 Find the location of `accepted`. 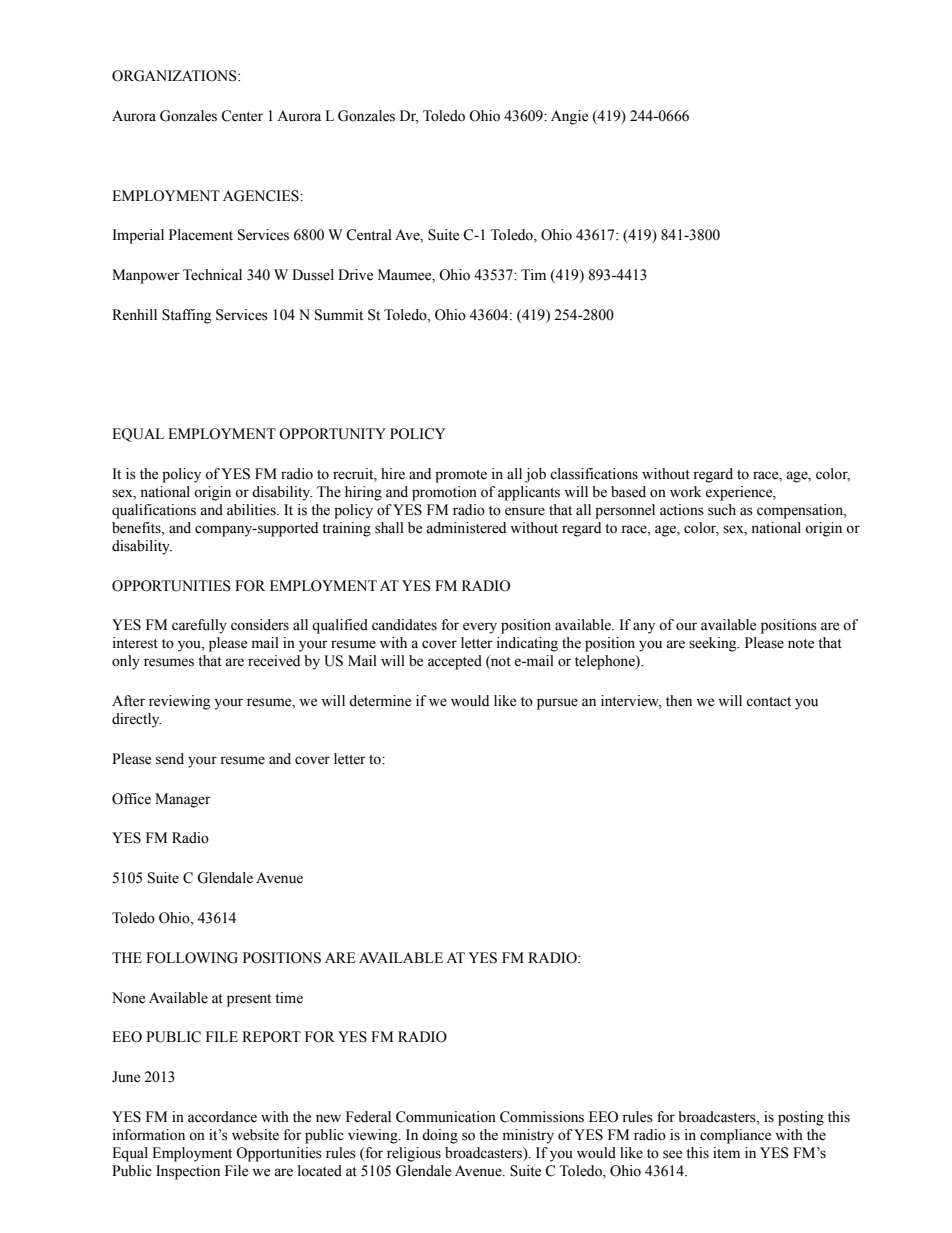

accepted is located at coordinates (455, 662).
